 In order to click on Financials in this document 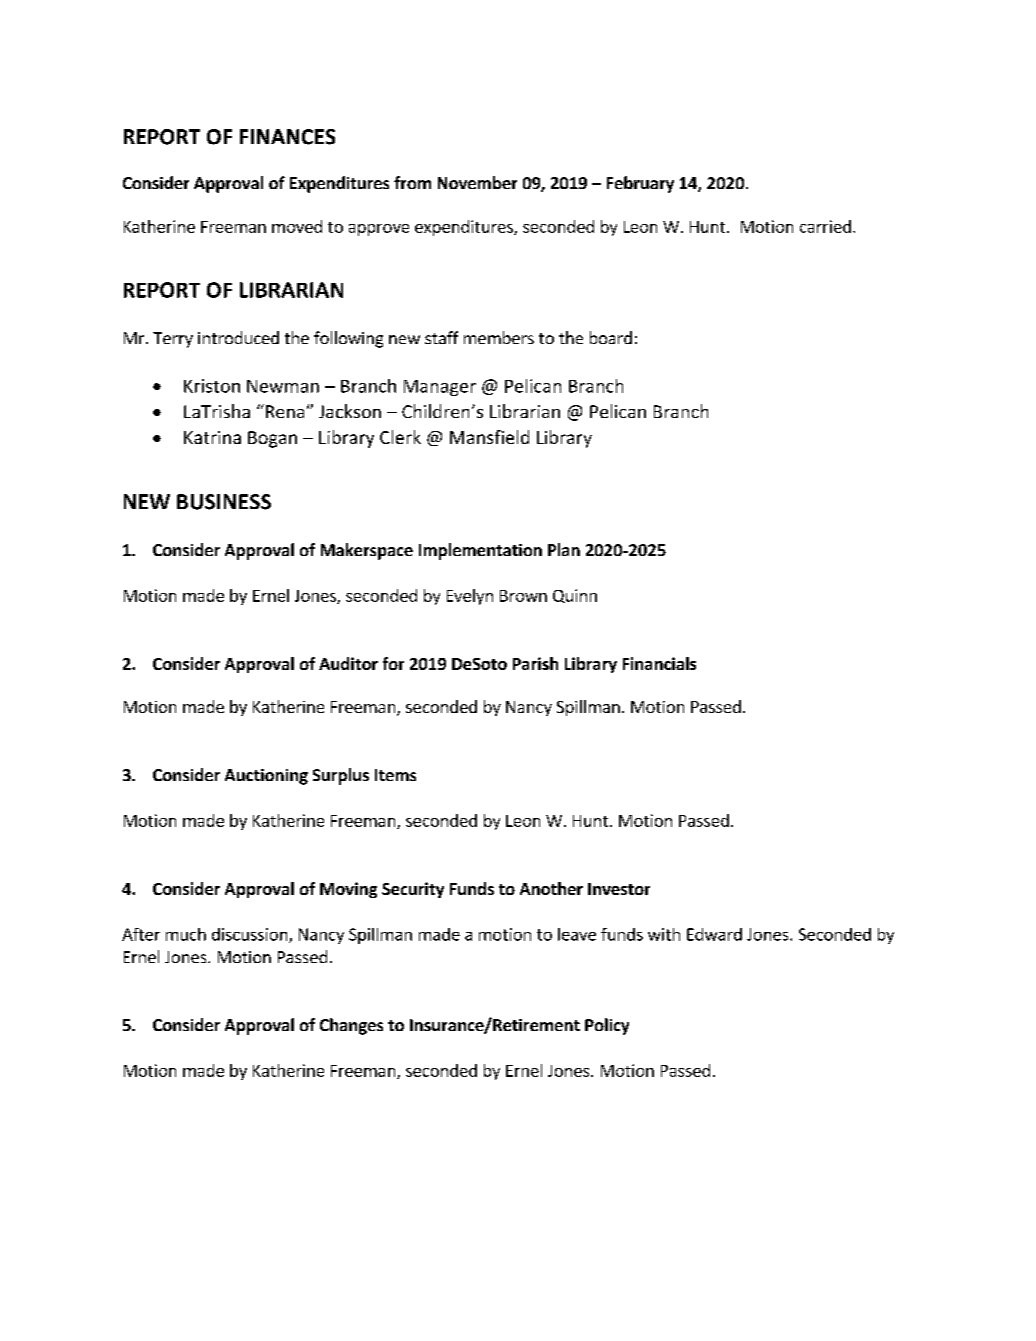, I will do `click(659, 663)`.
